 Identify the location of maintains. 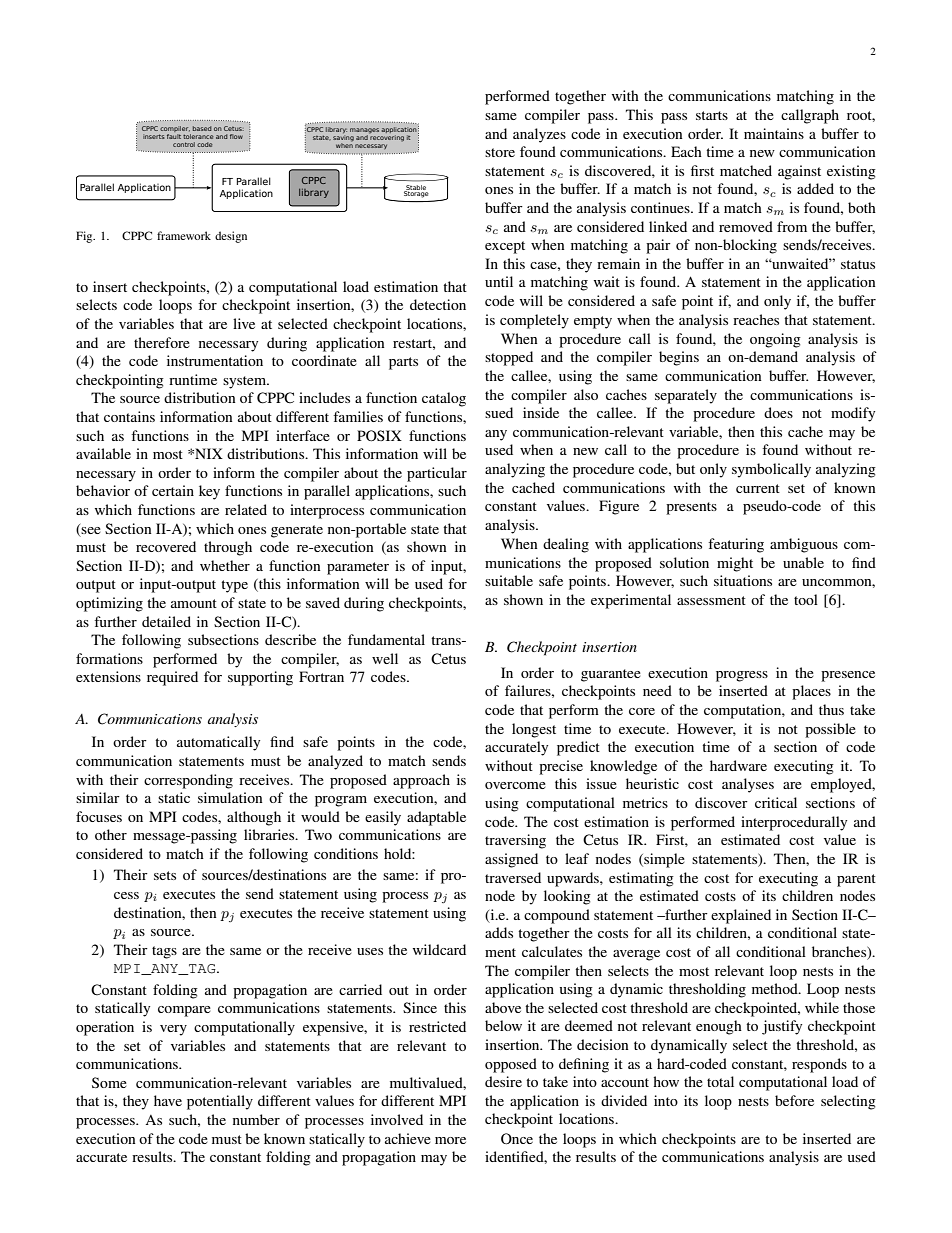
(774, 133).
